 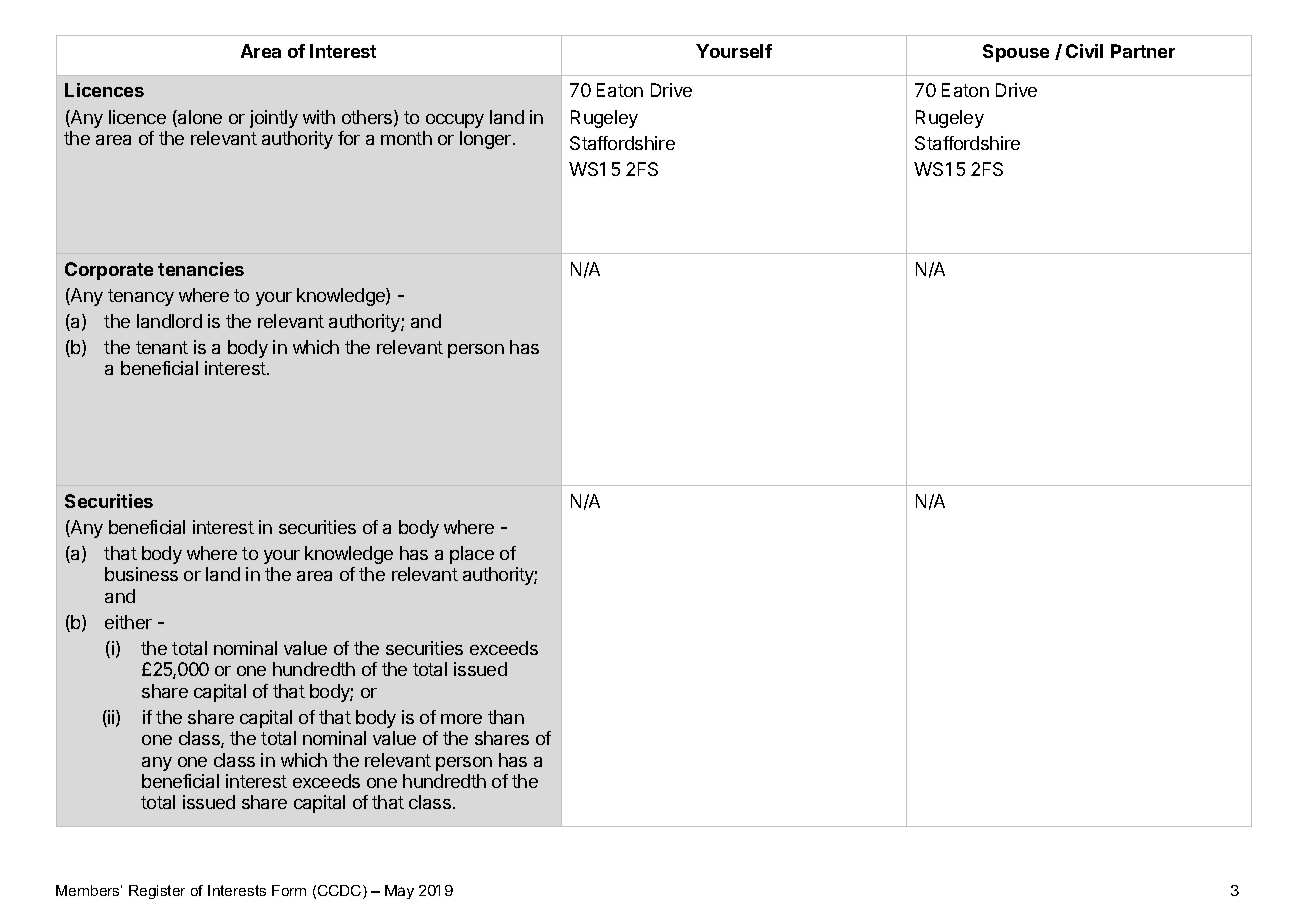 What do you see at coordinates (1016, 53) in the page?
I see `Spouse` at bounding box center [1016, 53].
